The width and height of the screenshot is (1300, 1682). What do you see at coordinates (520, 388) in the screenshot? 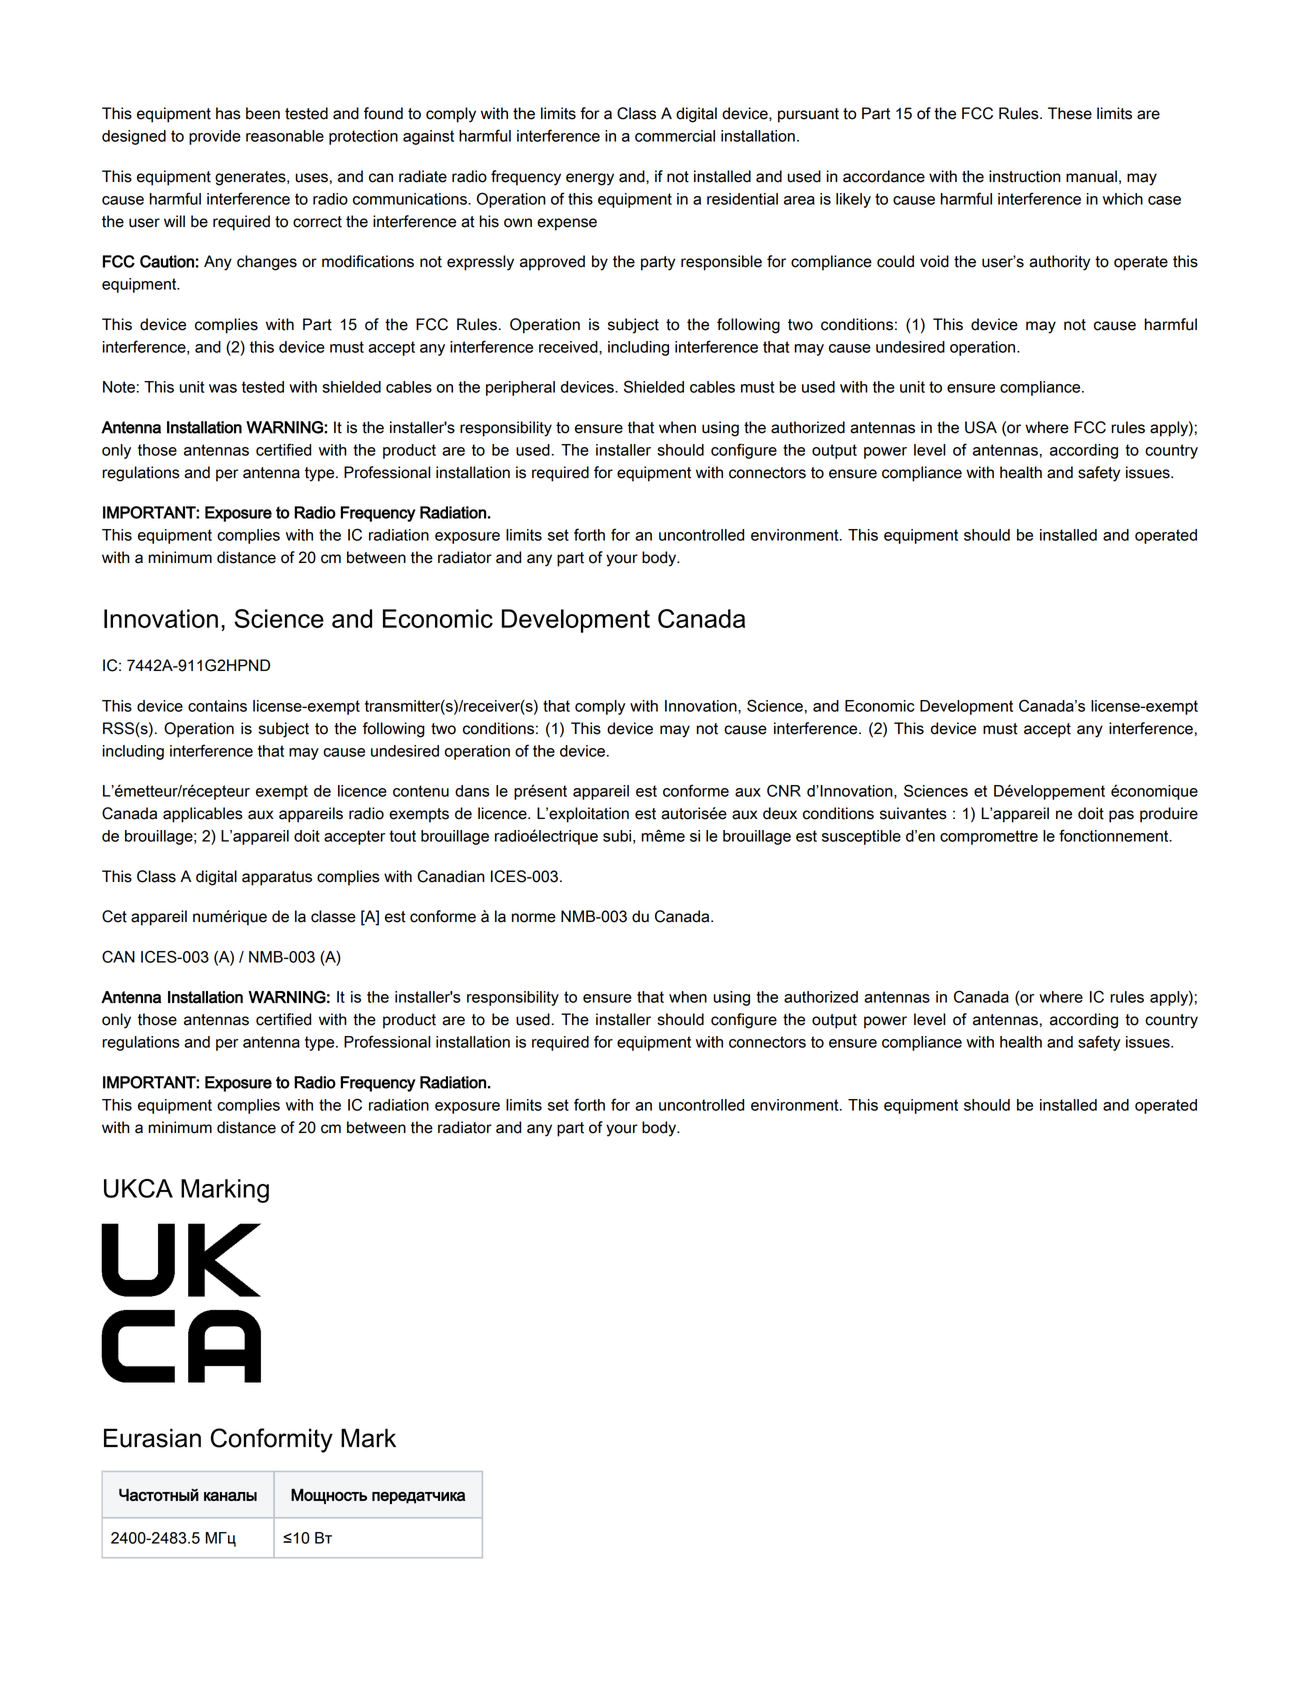
I see `peripheral` at bounding box center [520, 388].
